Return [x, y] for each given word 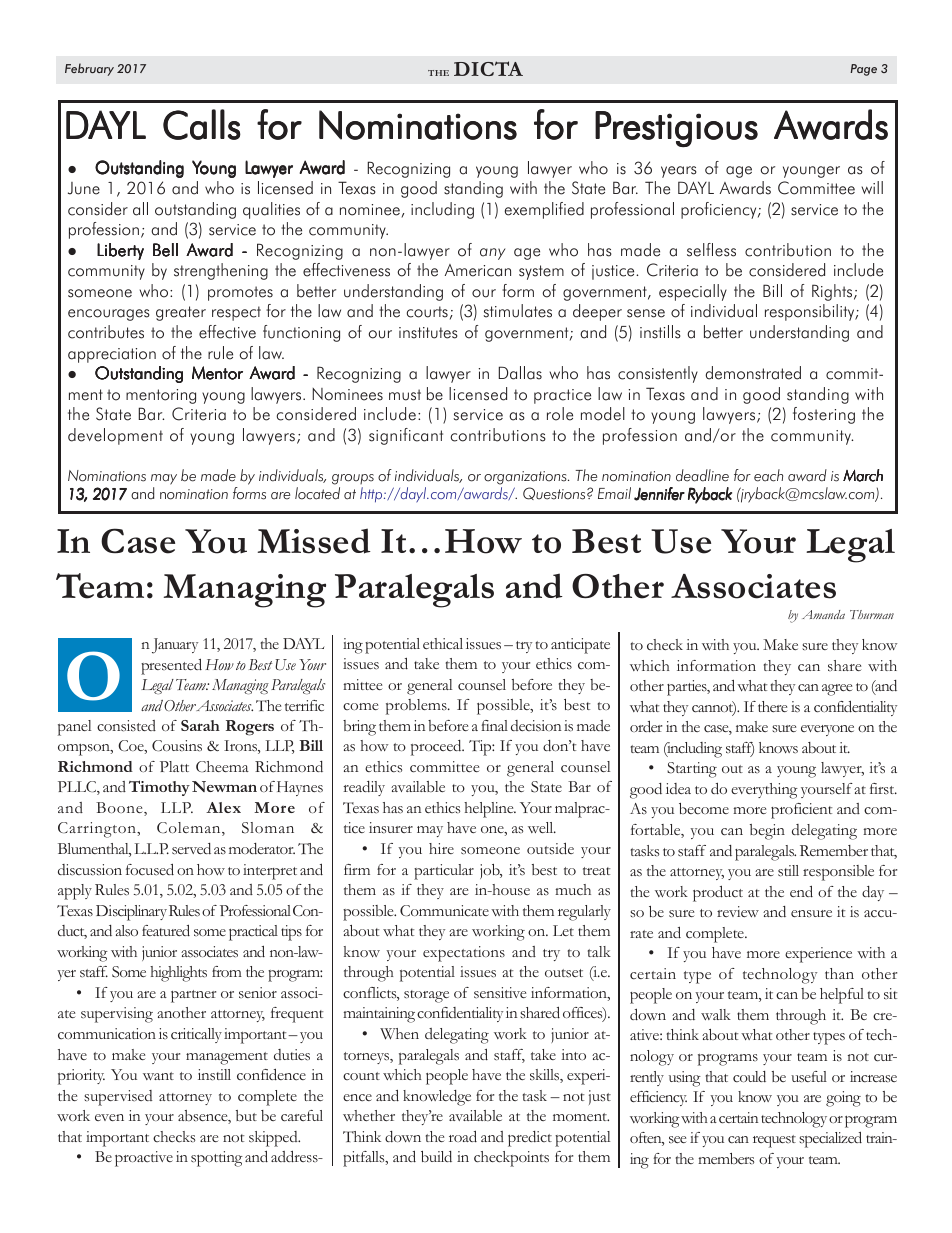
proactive [144, 1159]
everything [764, 791]
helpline [490, 810]
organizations [526, 478]
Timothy [159, 788]
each [768, 475]
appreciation [112, 355]
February [89, 69]
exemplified [544, 210]
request [774, 1141]
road [463, 1137]
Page [863, 70]
